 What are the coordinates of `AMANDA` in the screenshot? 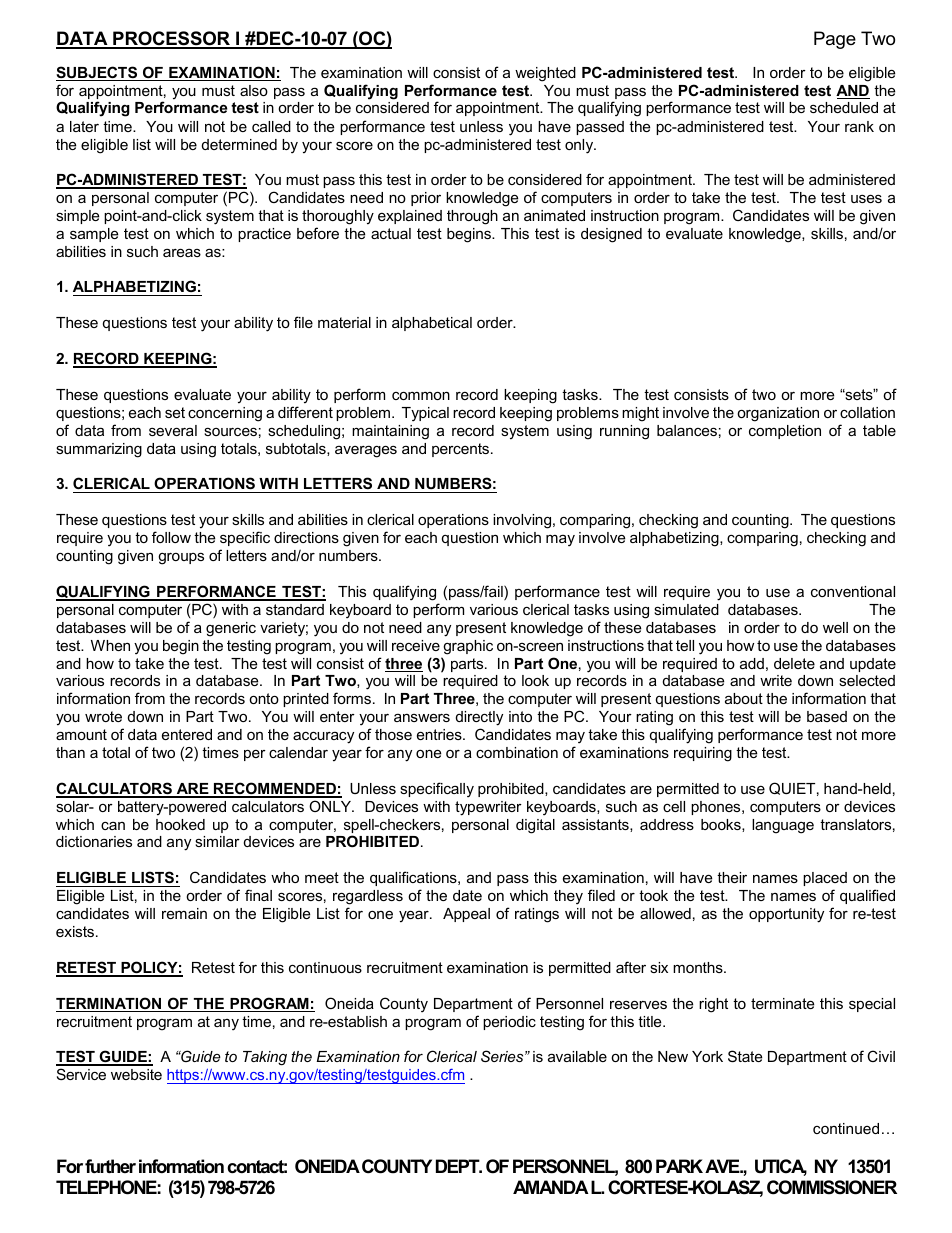 It's located at (551, 1187).
